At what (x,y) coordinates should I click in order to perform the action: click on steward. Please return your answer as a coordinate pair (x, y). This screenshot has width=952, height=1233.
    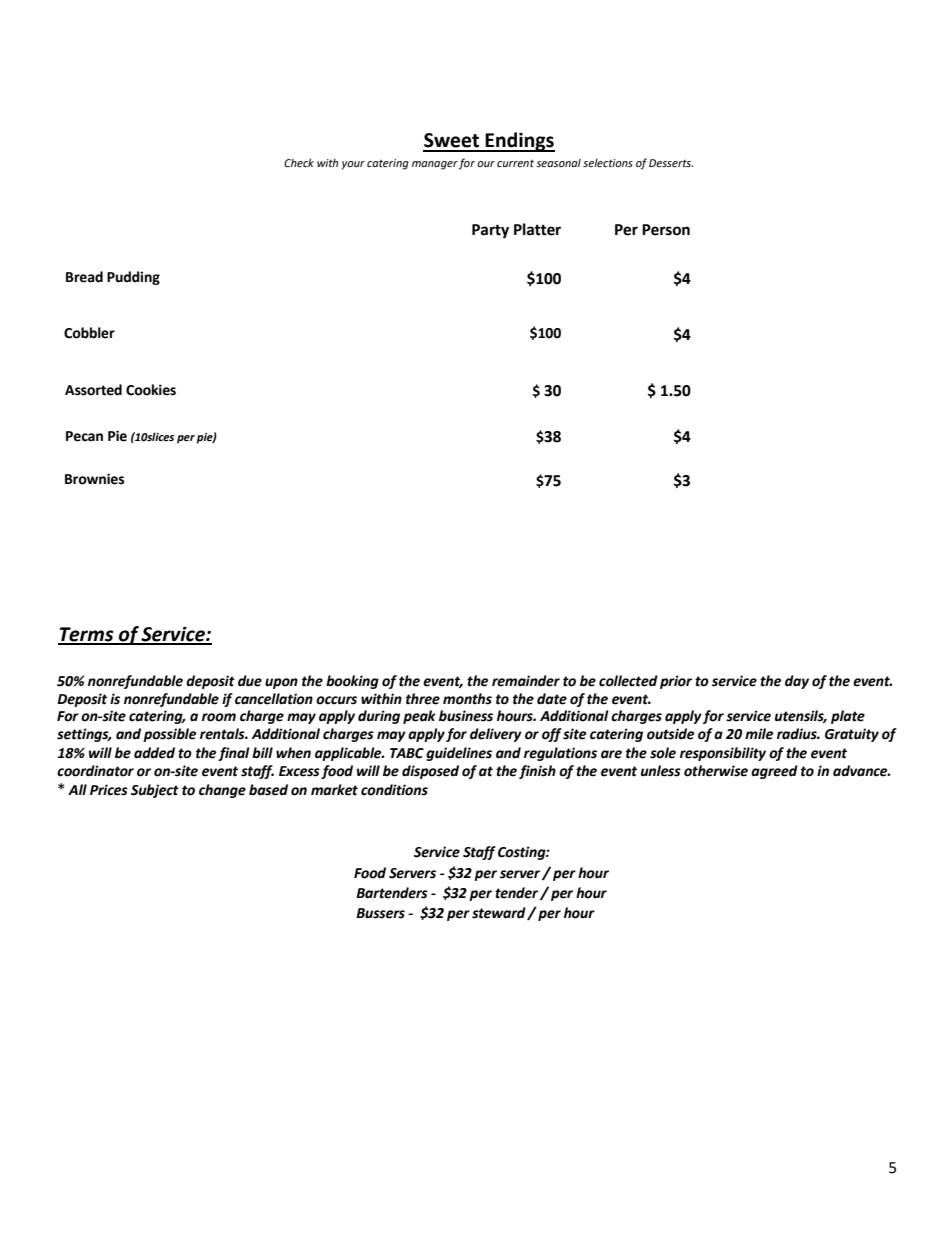
    Looking at the image, I should click on (500, 913).
